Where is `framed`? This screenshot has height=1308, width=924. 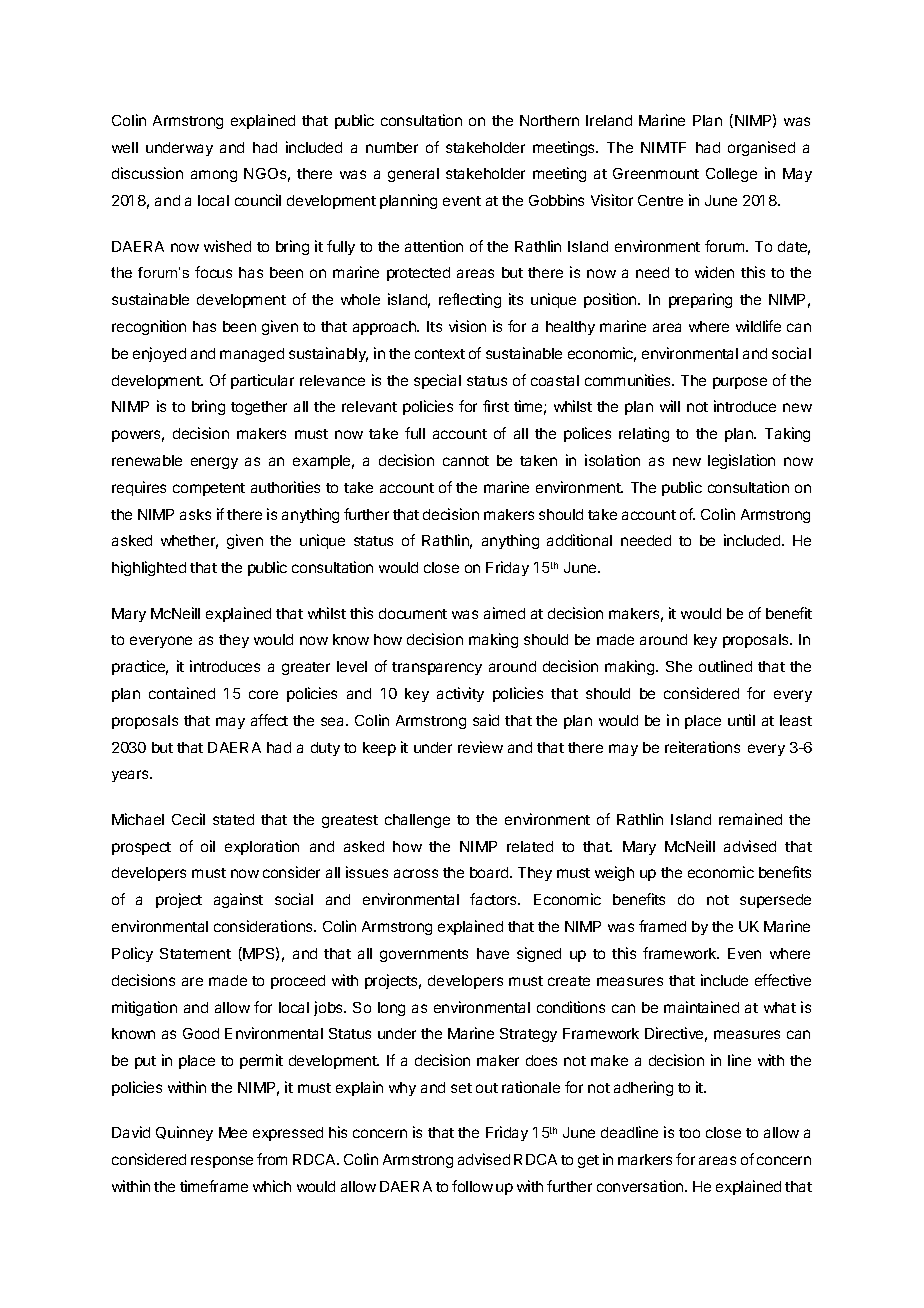
framed is located at coordinates (662, 926).
